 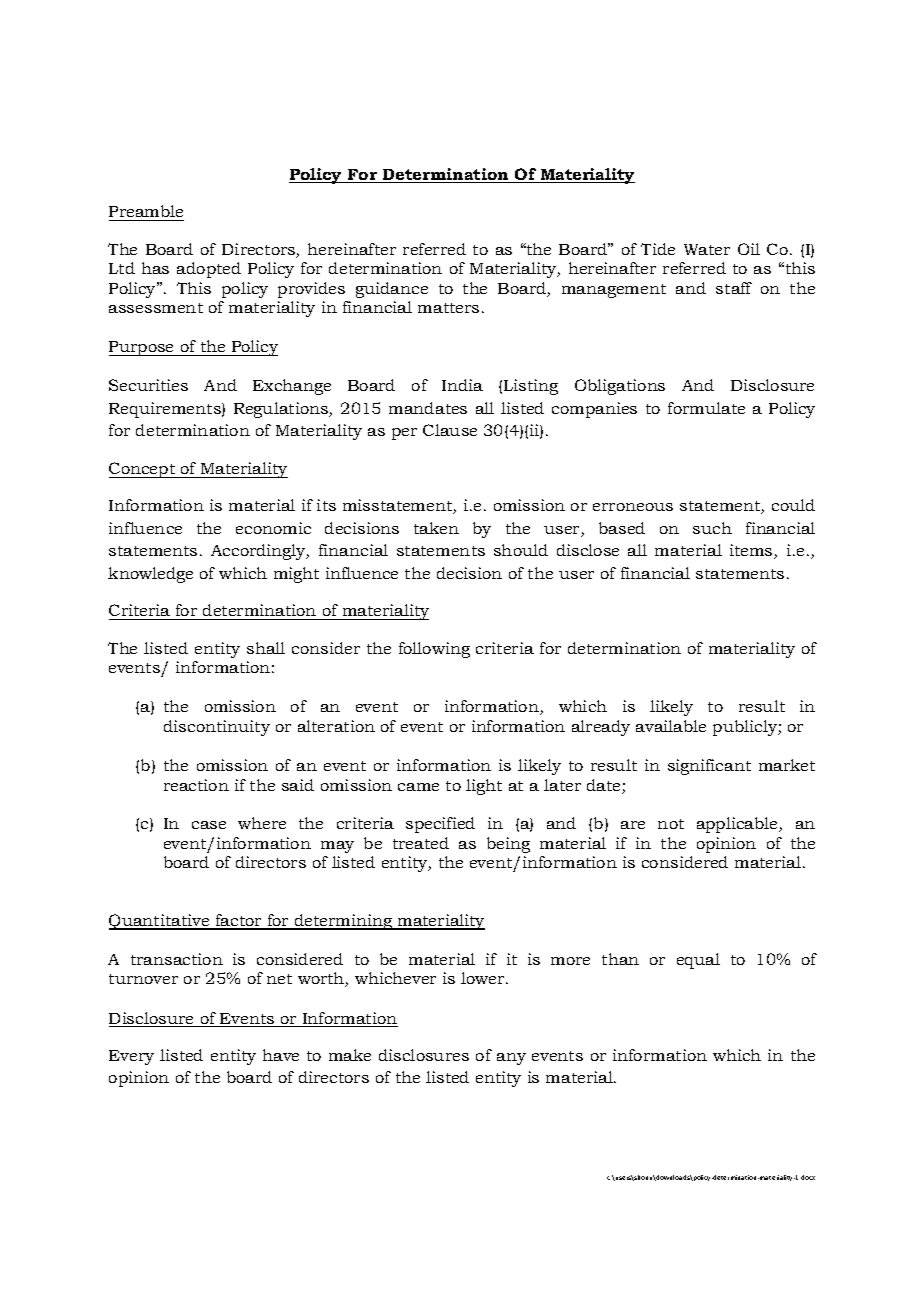 What do you see at coordinates (131, 1057) in the page?
I see `Every` at bounding box center [131, 1057].
